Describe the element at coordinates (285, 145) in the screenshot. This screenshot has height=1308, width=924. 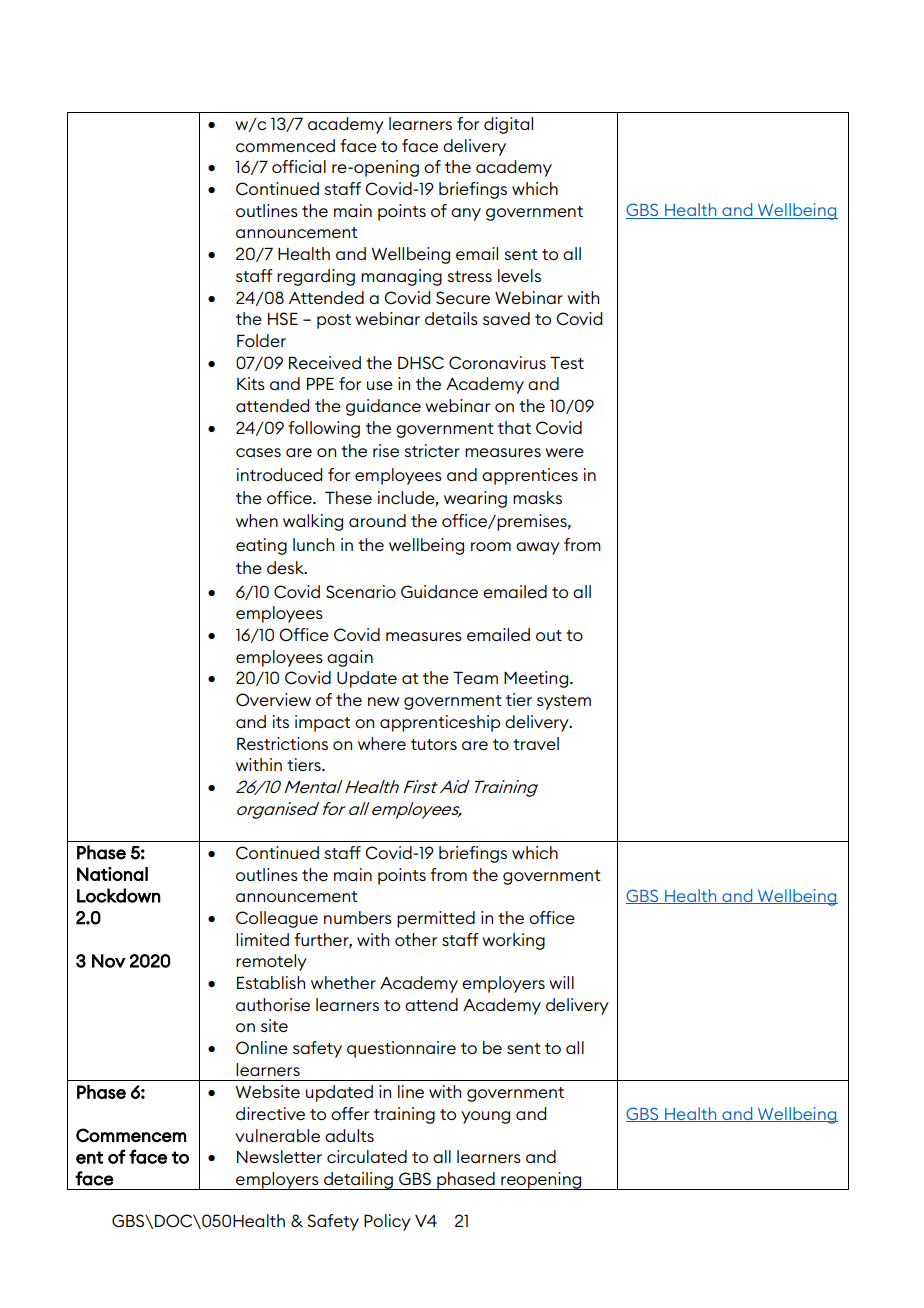
I see `commenced` at that location.
